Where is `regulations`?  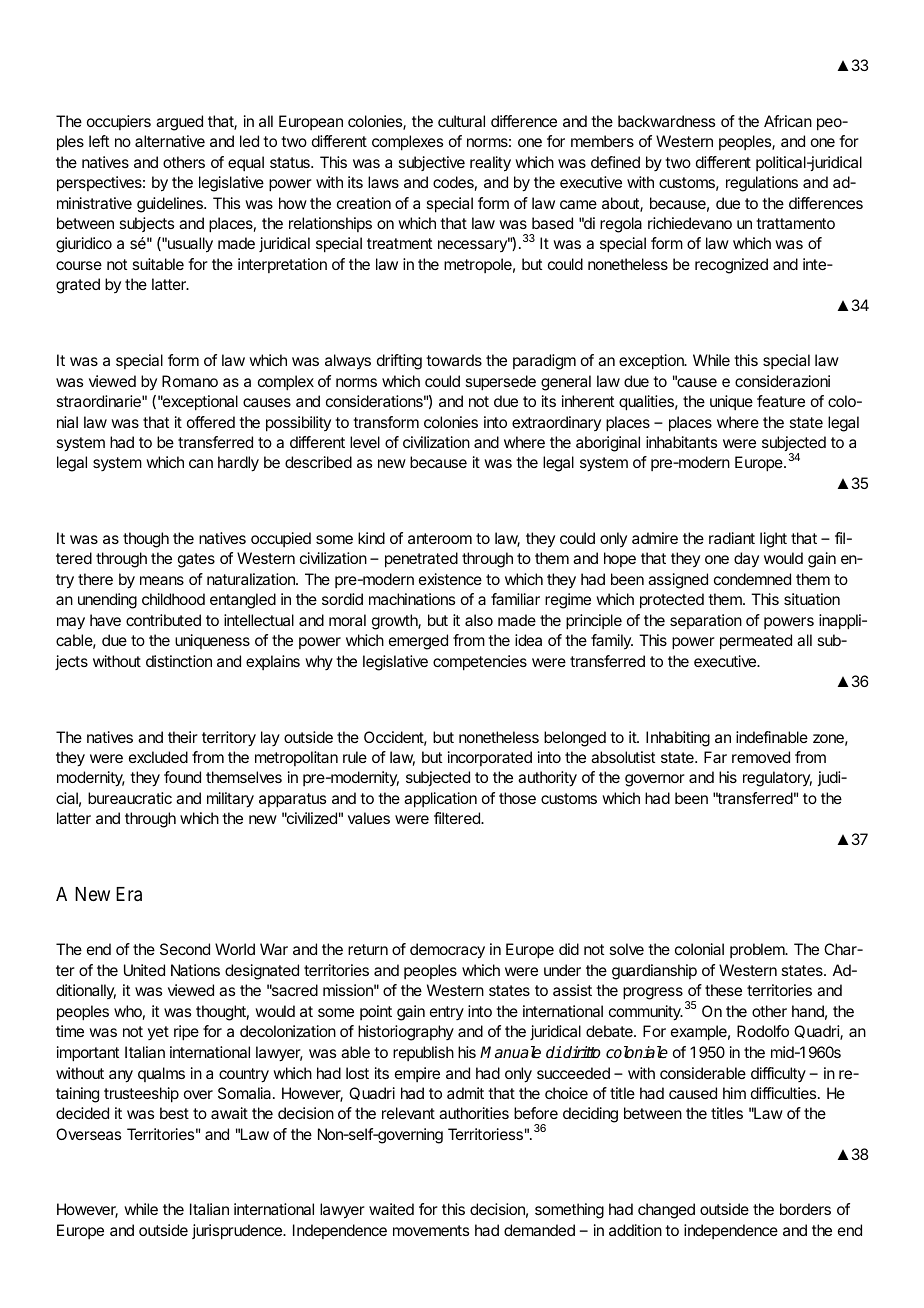 regulations is located at coordinates (762, 184).
